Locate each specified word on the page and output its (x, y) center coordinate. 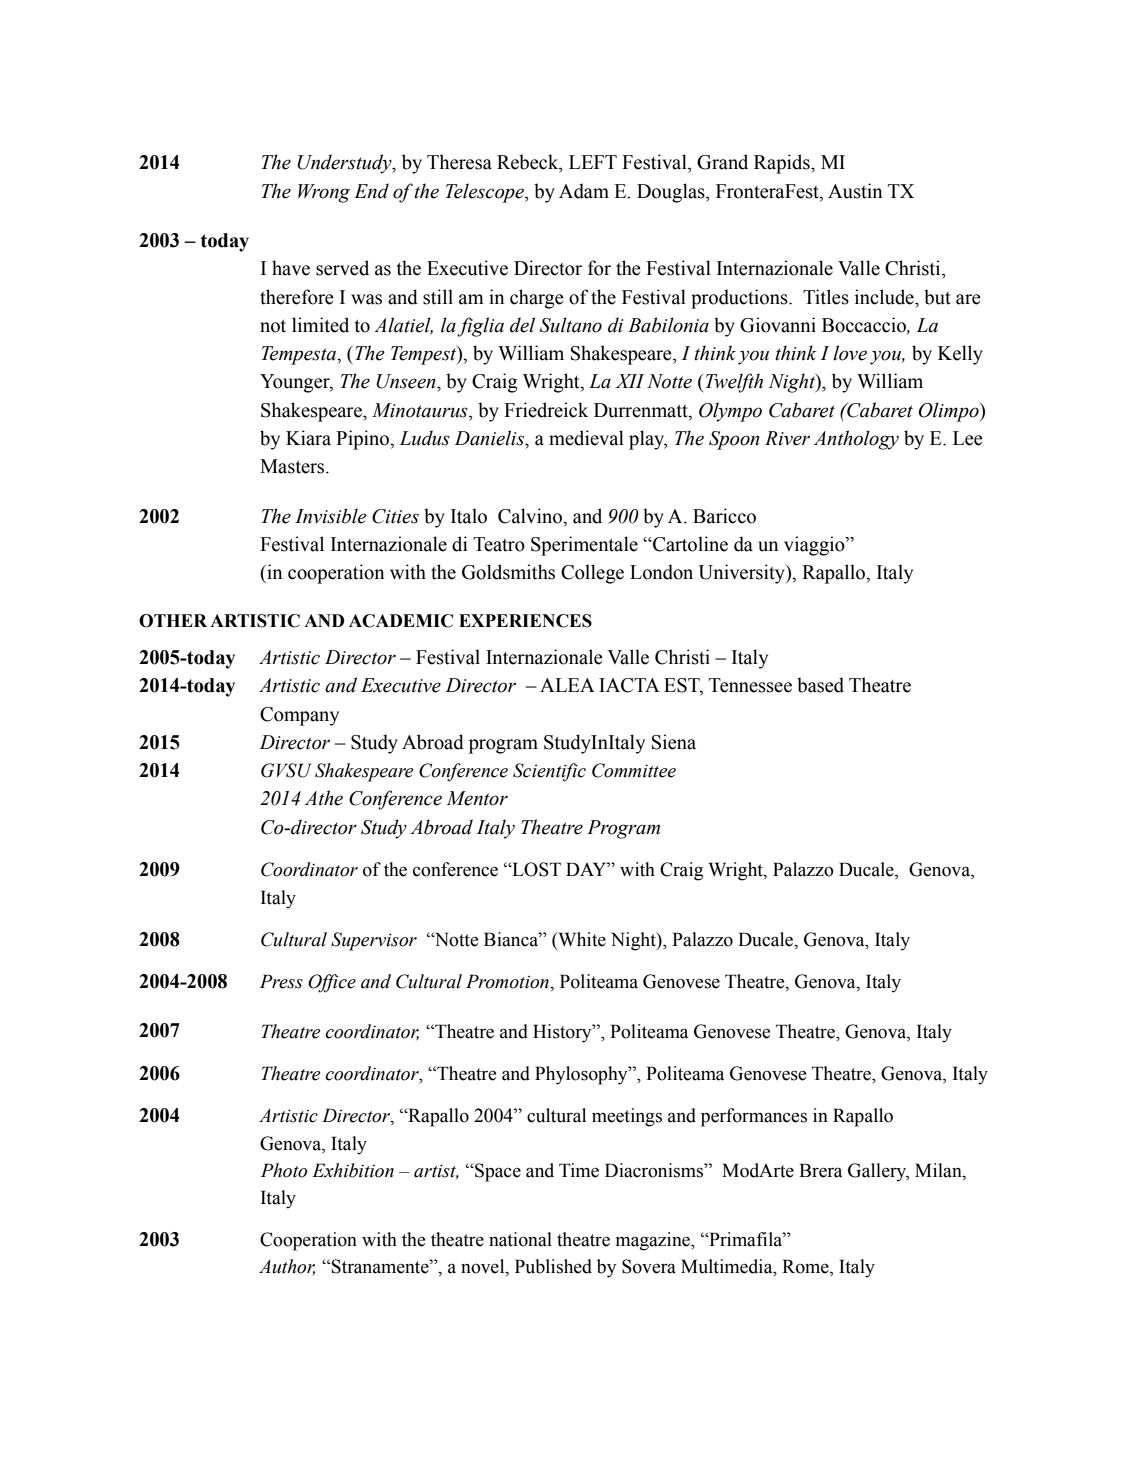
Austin (855, 191)
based (820, 685)
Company (299, 716)
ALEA (567, 685)
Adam (584, 191)
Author (287, 1267)
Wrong (324, 193)
